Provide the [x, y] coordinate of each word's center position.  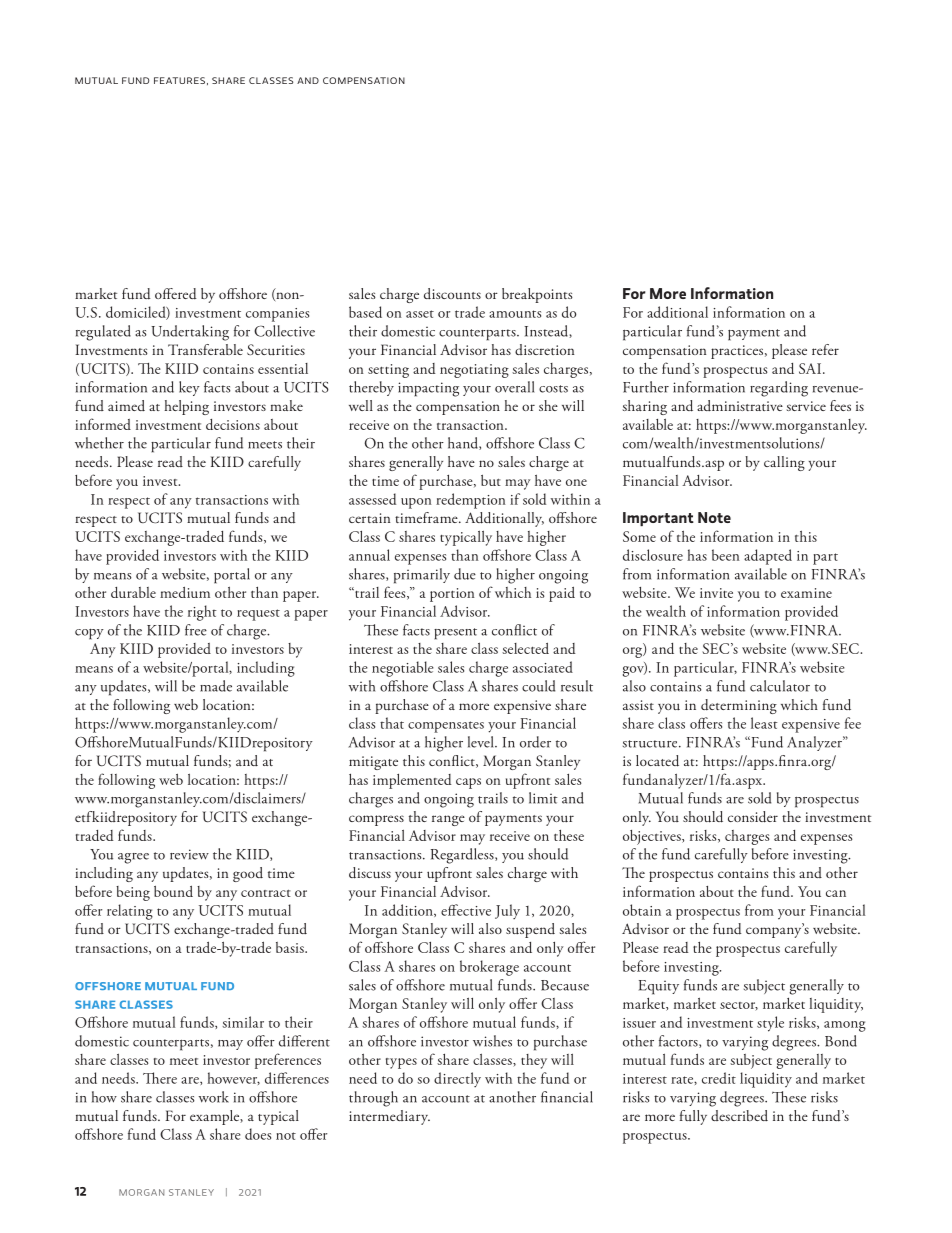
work [214, 1097]
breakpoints [537, 295]
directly [457, 1079]
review [189, 854]
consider [753, 817]
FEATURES [179, 80]
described [739, 1115]
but [491, 480]
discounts [452, 294]
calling [784, 463]
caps [468, 783]
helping [186, 407]
